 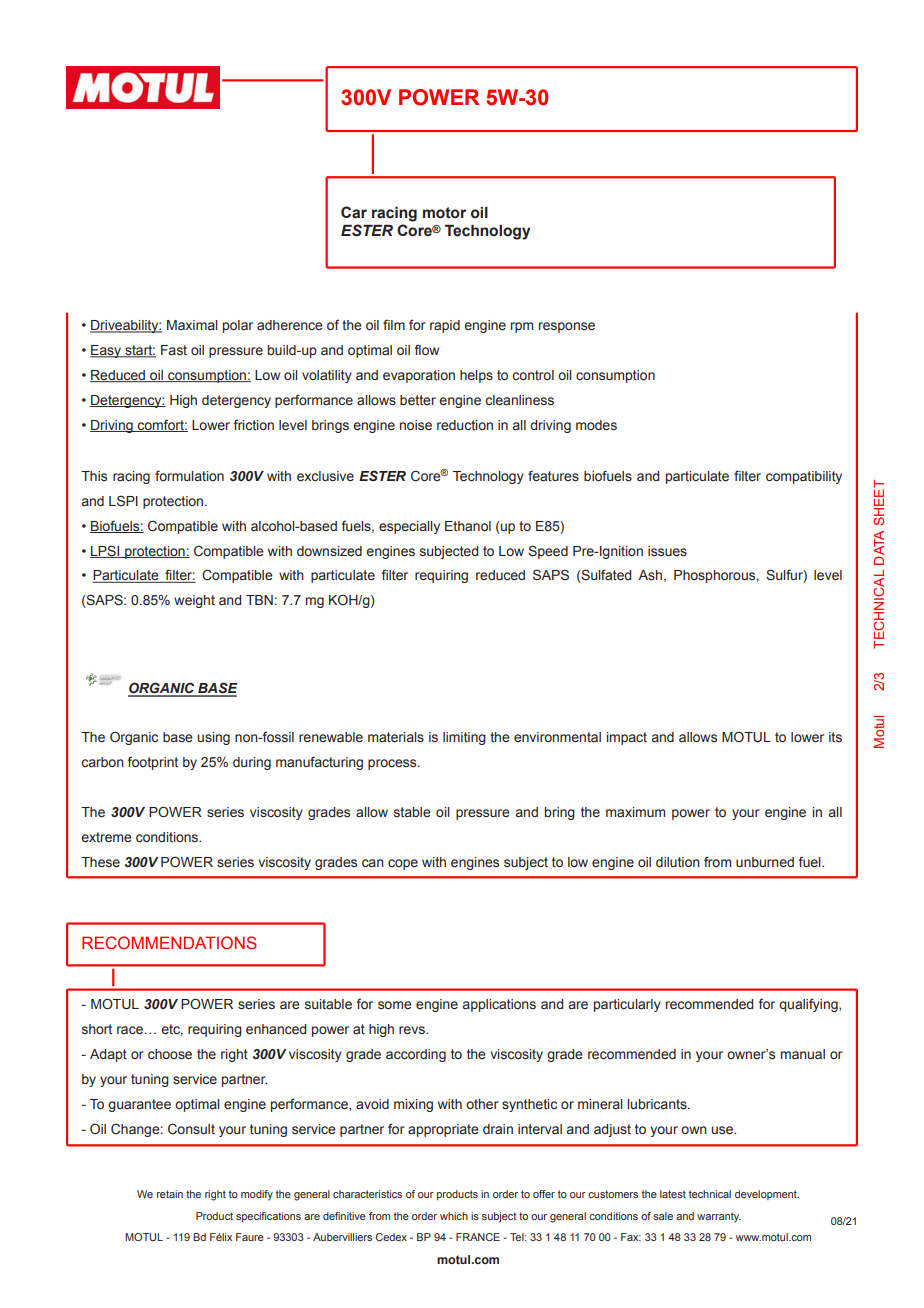 What do you see at coordinates (192, 325) in the screenshot?
I see `Maximal` at bounding box center [192, 325].
